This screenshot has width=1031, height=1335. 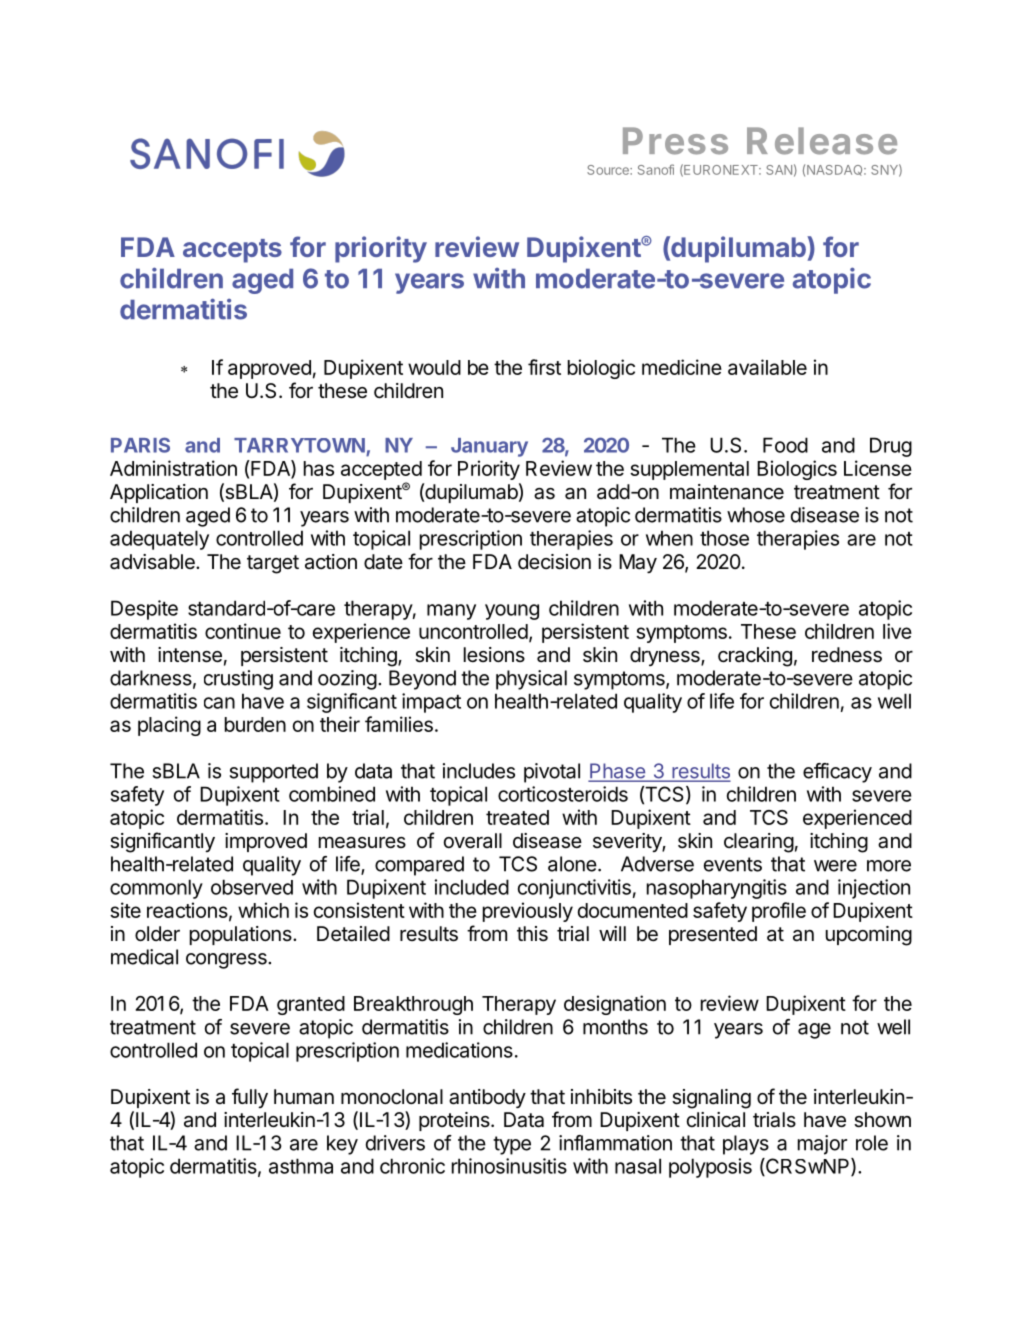 What do you see at coordinates (822, 1145) in the screenshot?
I see `major` at bounding box center [822, 1145].
